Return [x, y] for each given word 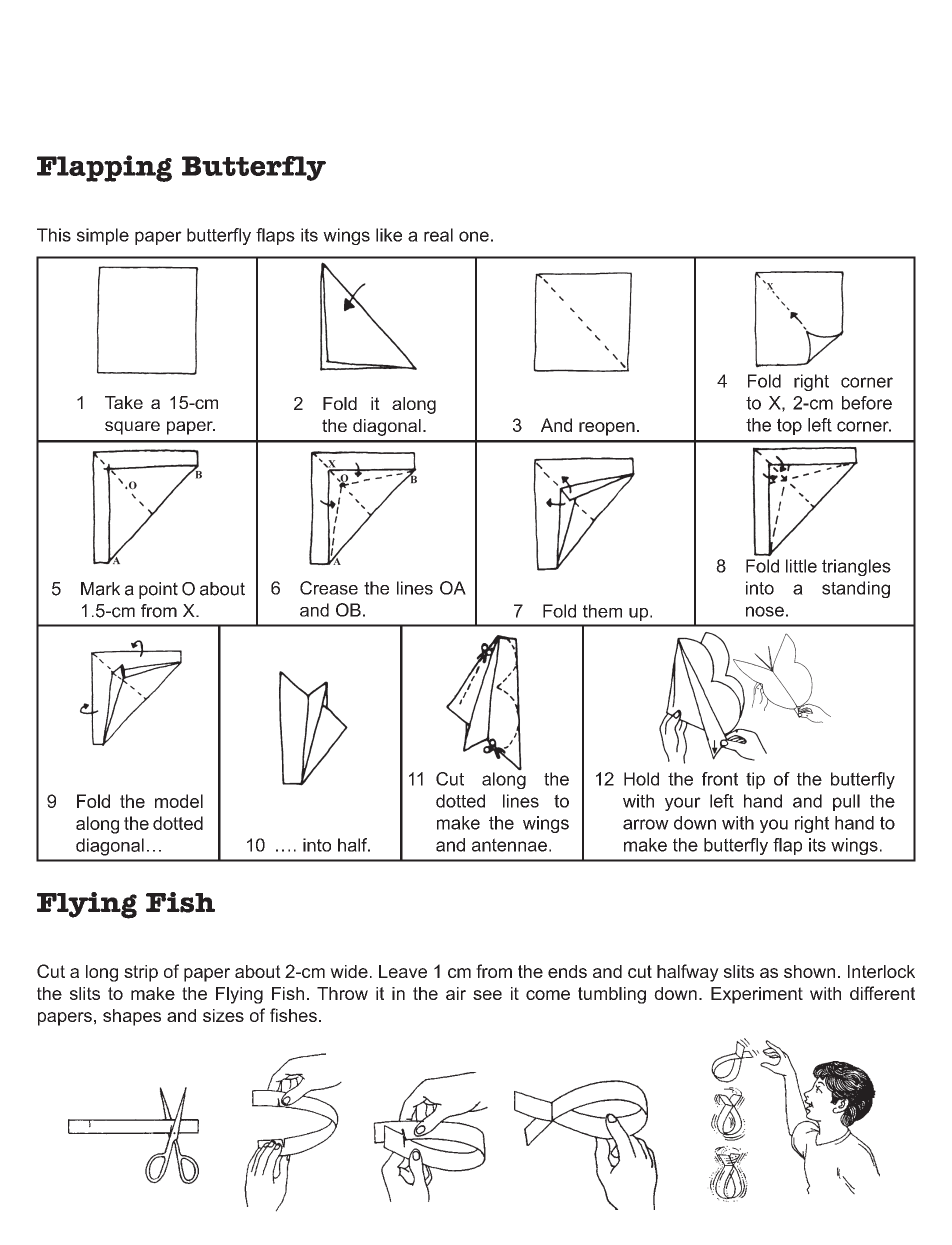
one [474, 236]
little [801, 566]
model [179, 801]
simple [103, 236]
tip [755, 780]
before [867, 403]
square [132, 428]
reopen [607, 429]
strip [141, 973]
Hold [641, 779]
